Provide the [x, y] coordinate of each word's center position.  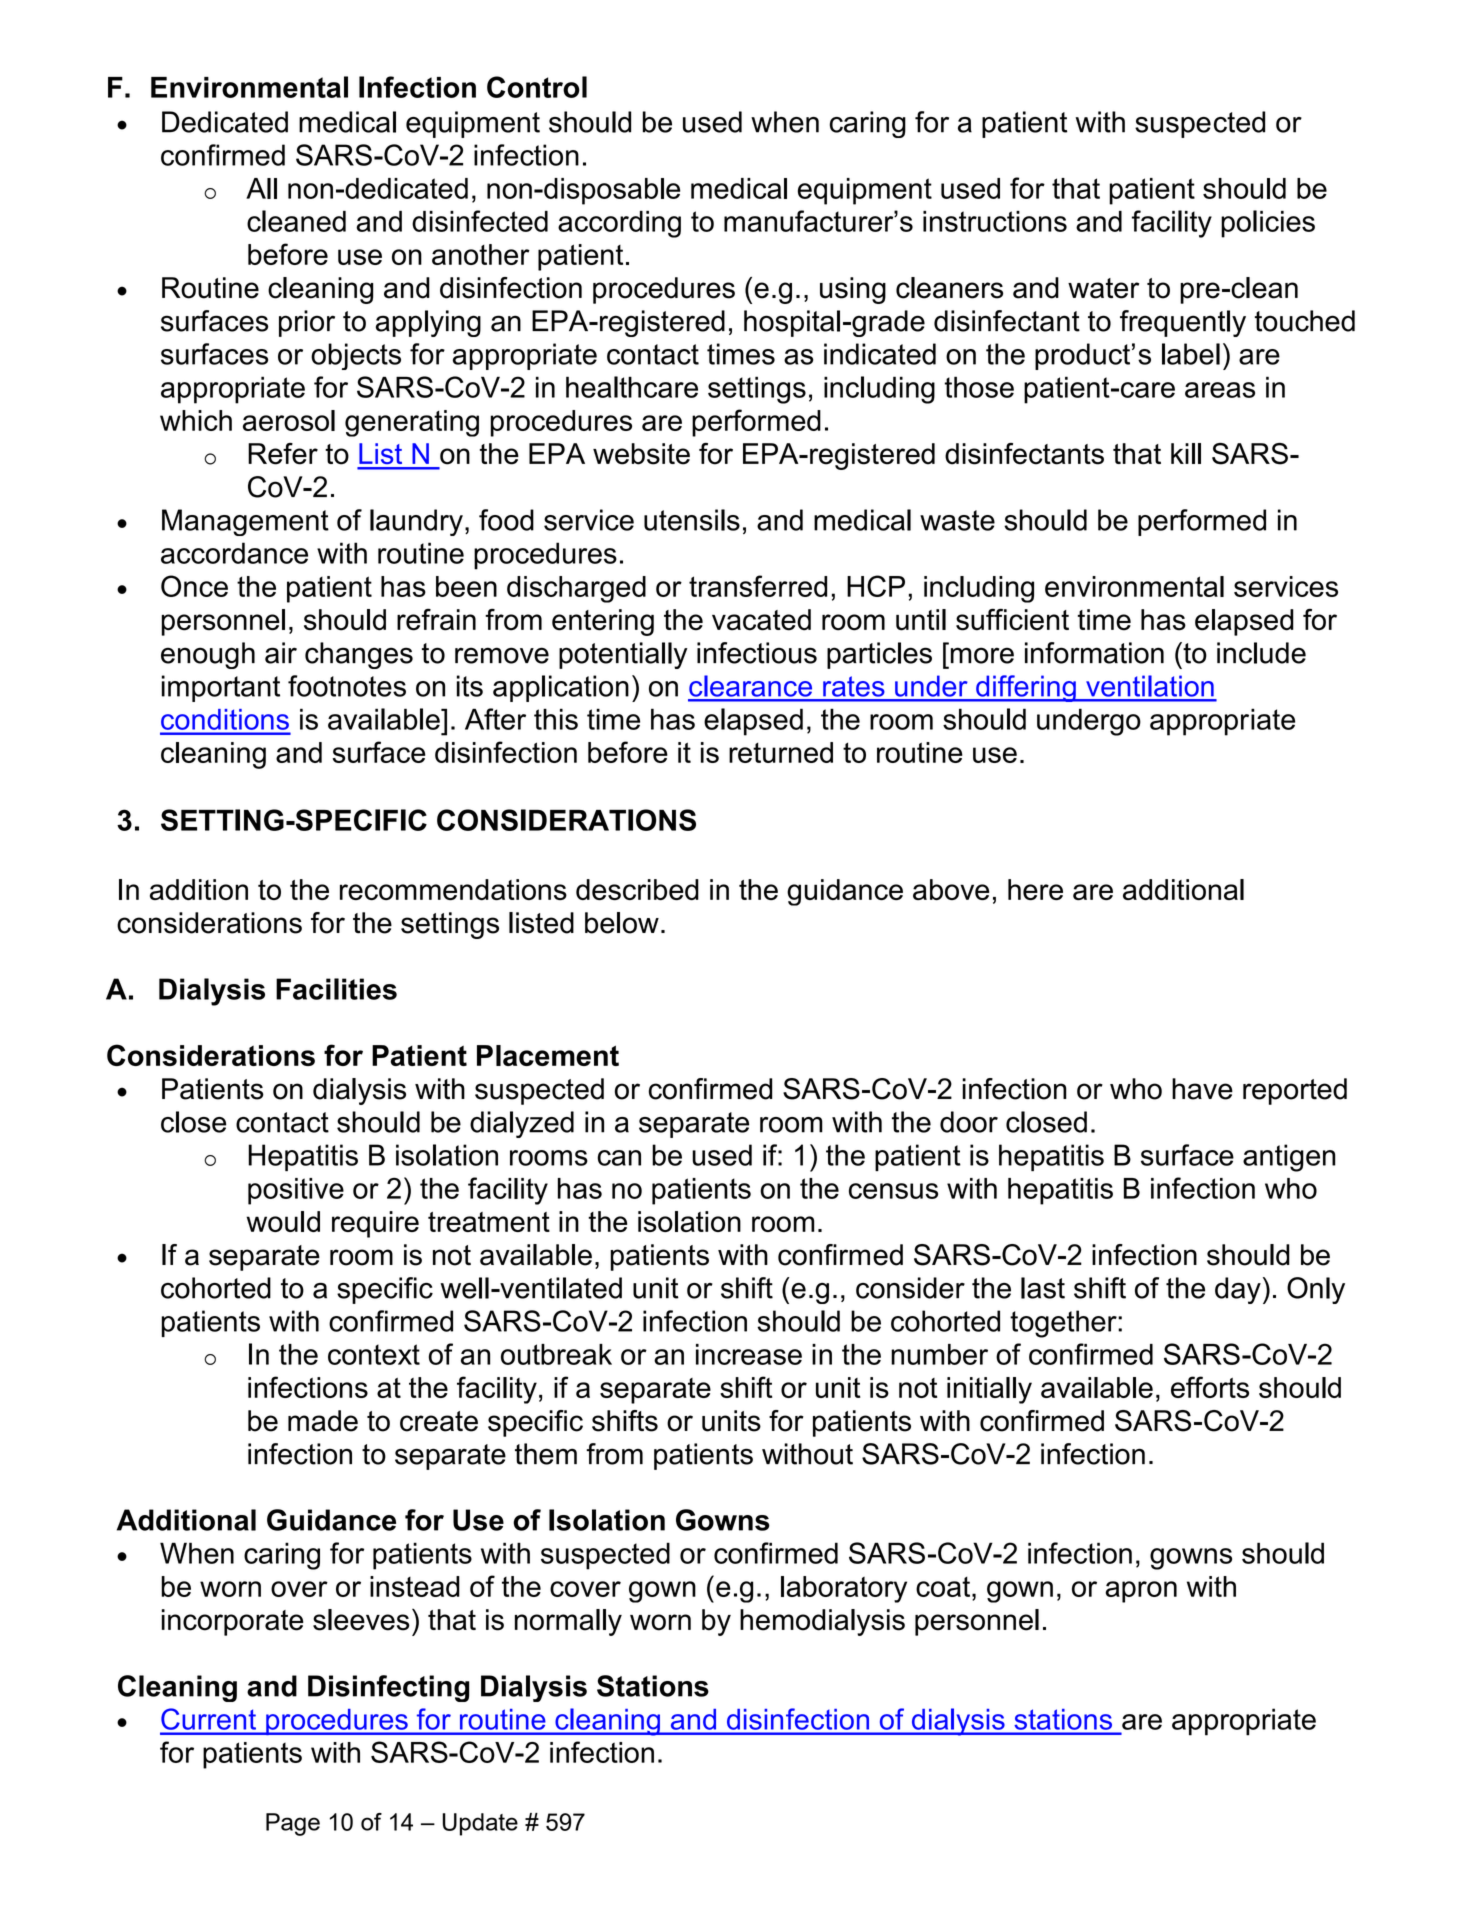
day [1238, 1290]
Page [293, 1824]
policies [1268, 224]
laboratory [844, 1589]
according [619, 224]
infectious [757, 653]
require [375, 1224]
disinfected [480, 221]
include [1261, 653]
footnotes [347, 686]
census [893, 1191]
